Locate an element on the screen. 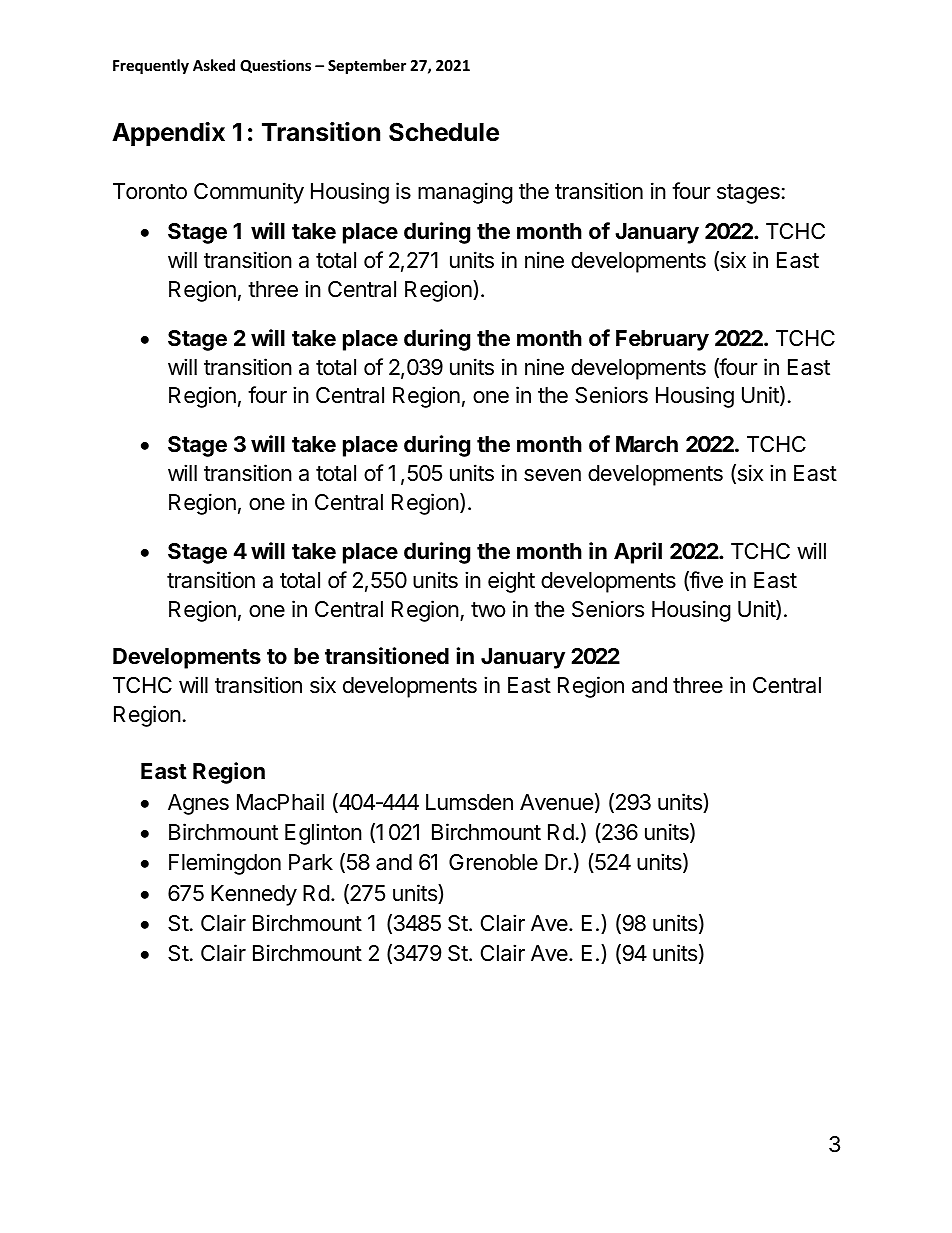 This screenshot has width=952, height=1233. September is located at coordinates (367, 66).
